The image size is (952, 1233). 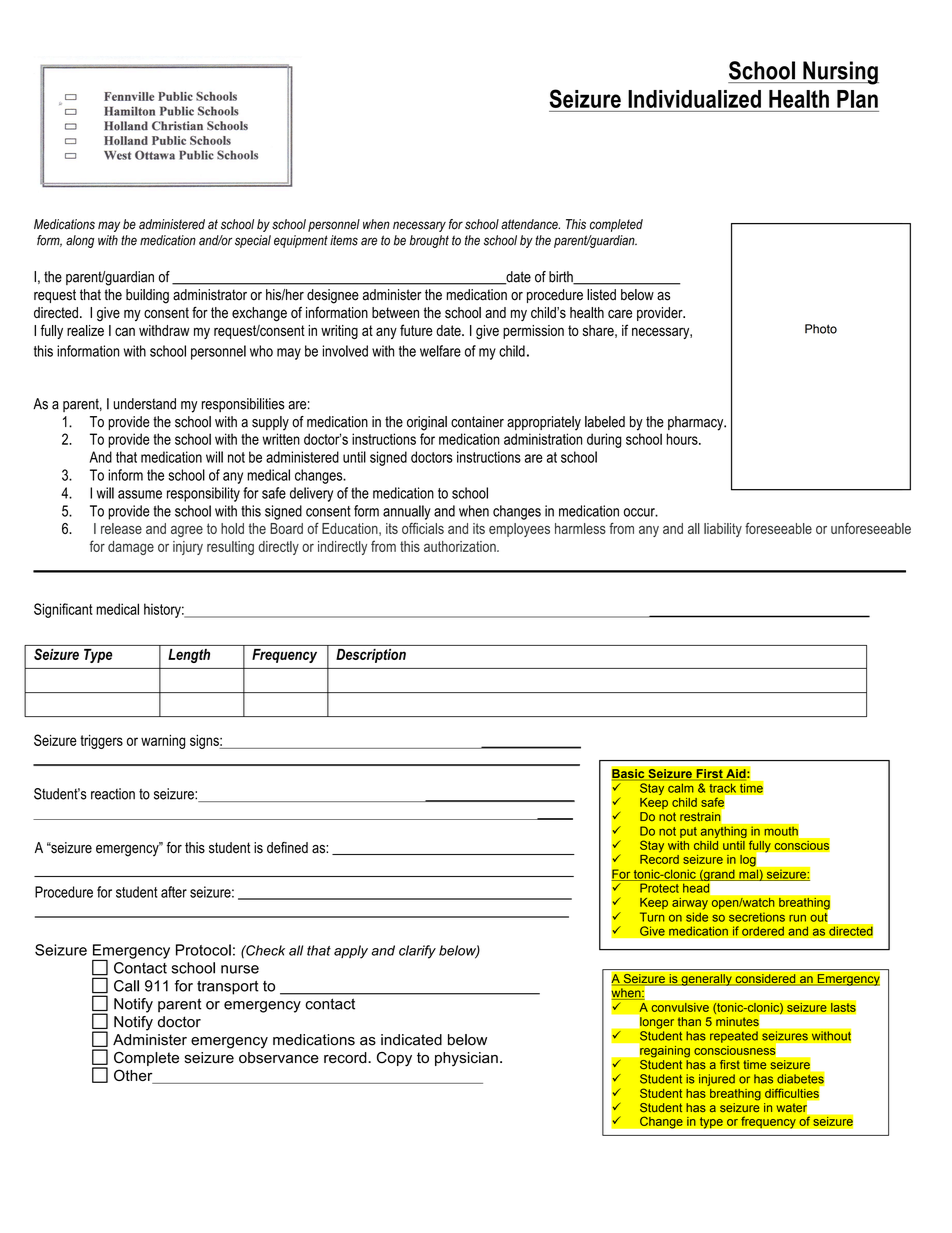 I want to click on Individualized, so click(x=694, y=99).
